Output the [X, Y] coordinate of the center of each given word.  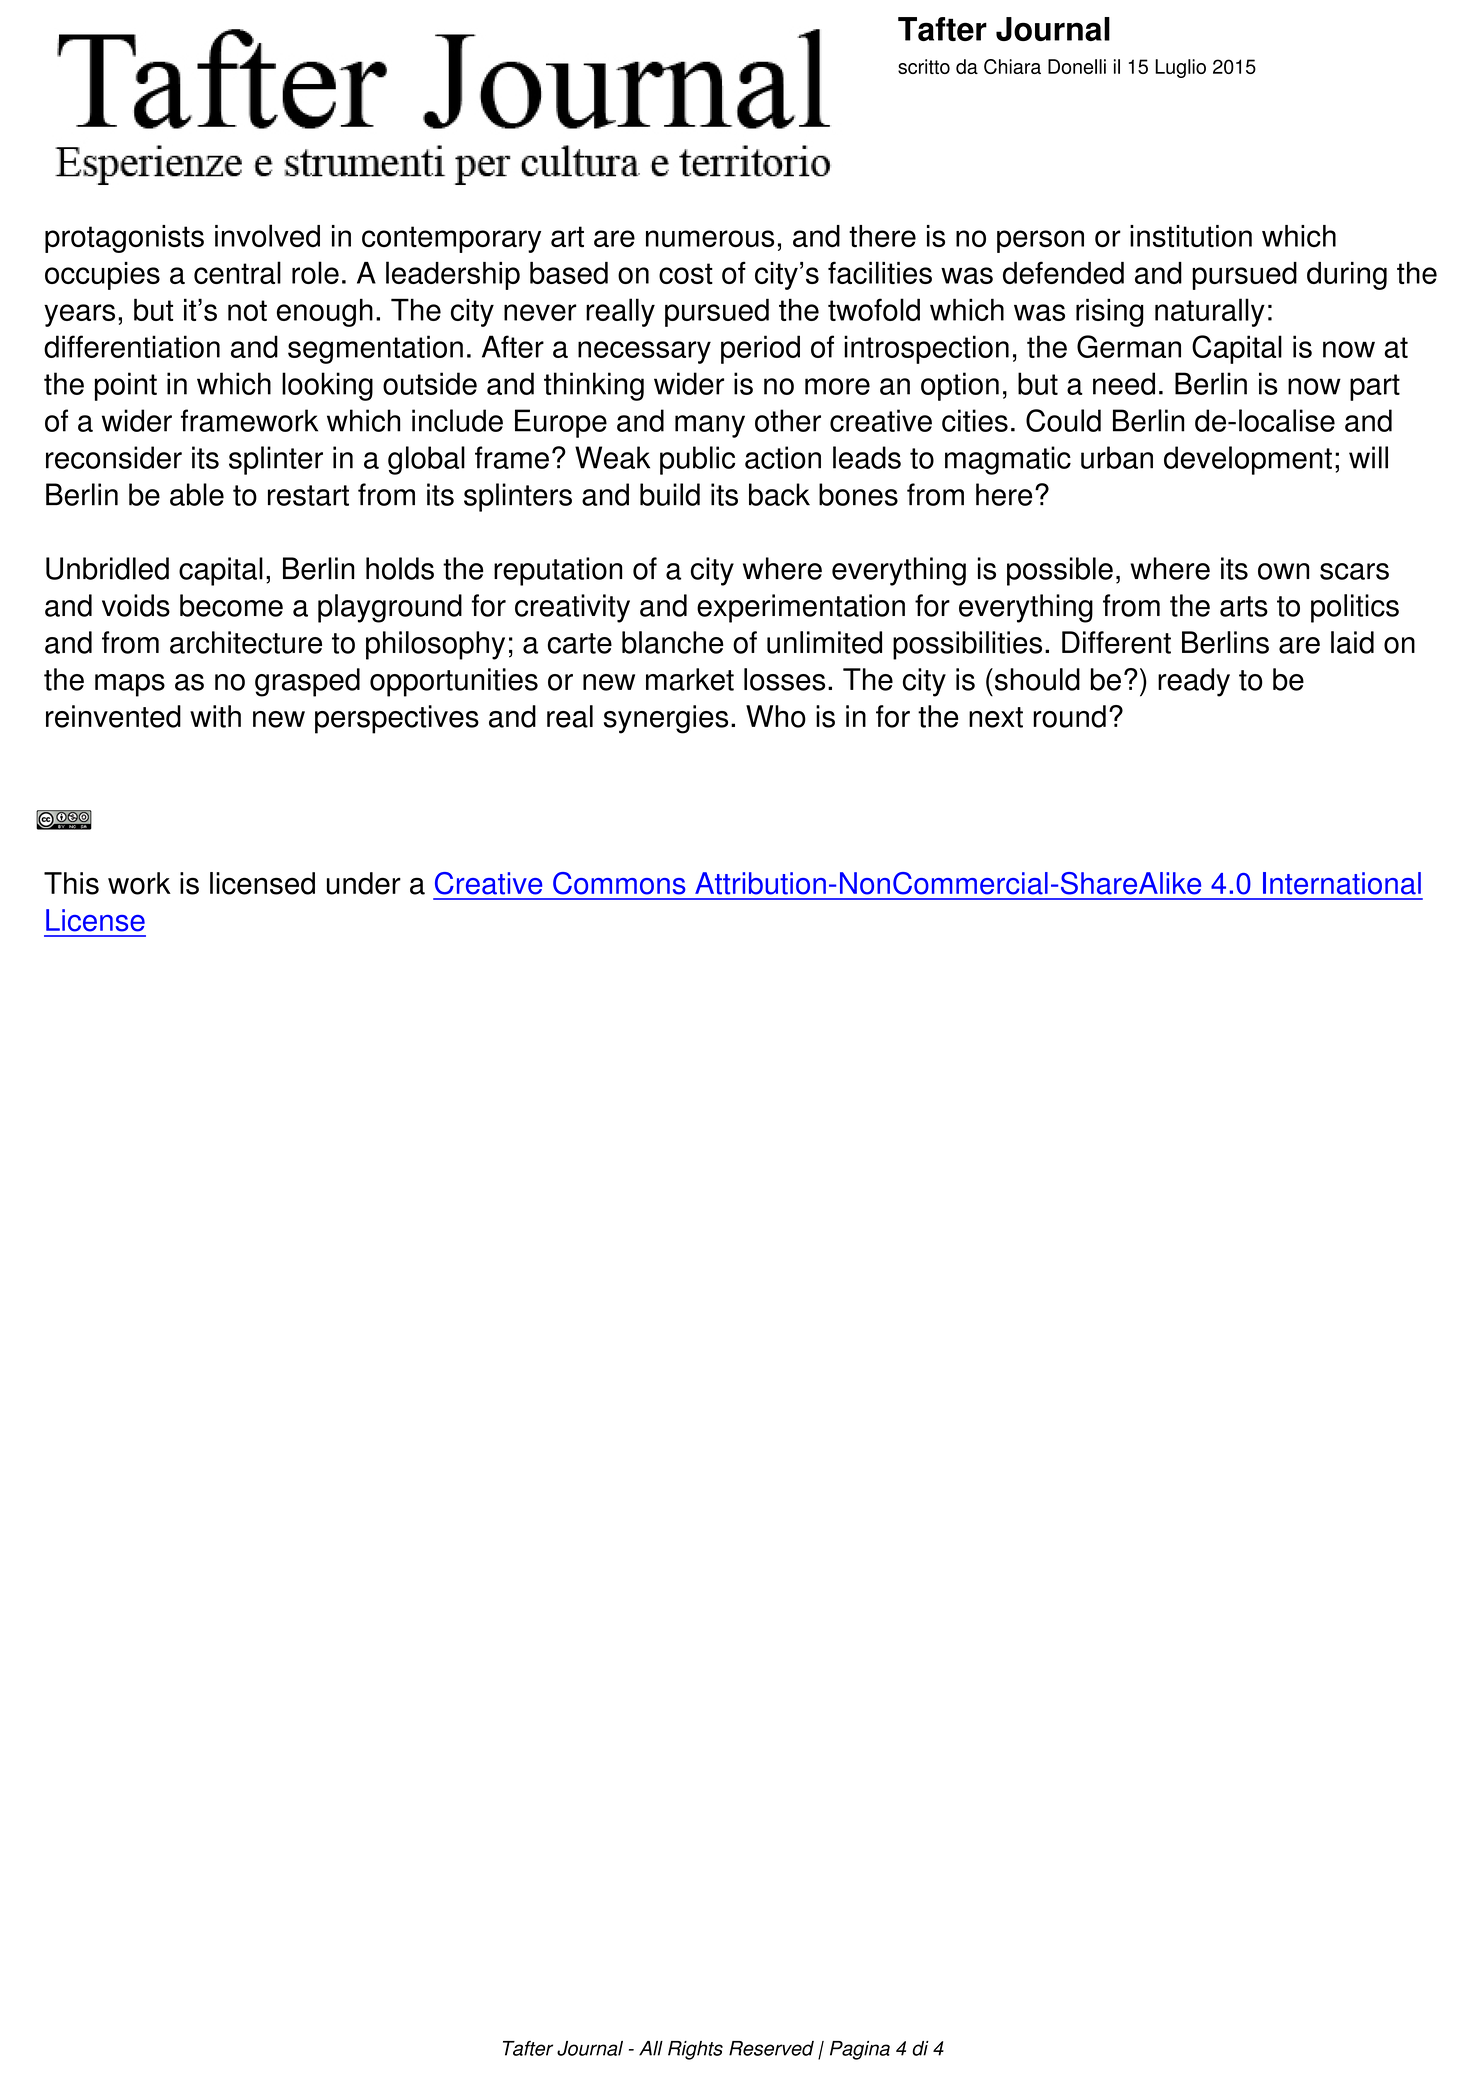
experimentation [801, 608]
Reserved [771, 2048]
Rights [695, 2050]
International [1342, 883]
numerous [710, 238]
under [364, 883]
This [71, 883]
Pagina [860, 2050]
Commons [619, 883]
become [231, 605]
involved [267, 235]
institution [1191, 236]
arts [1244, 606]
